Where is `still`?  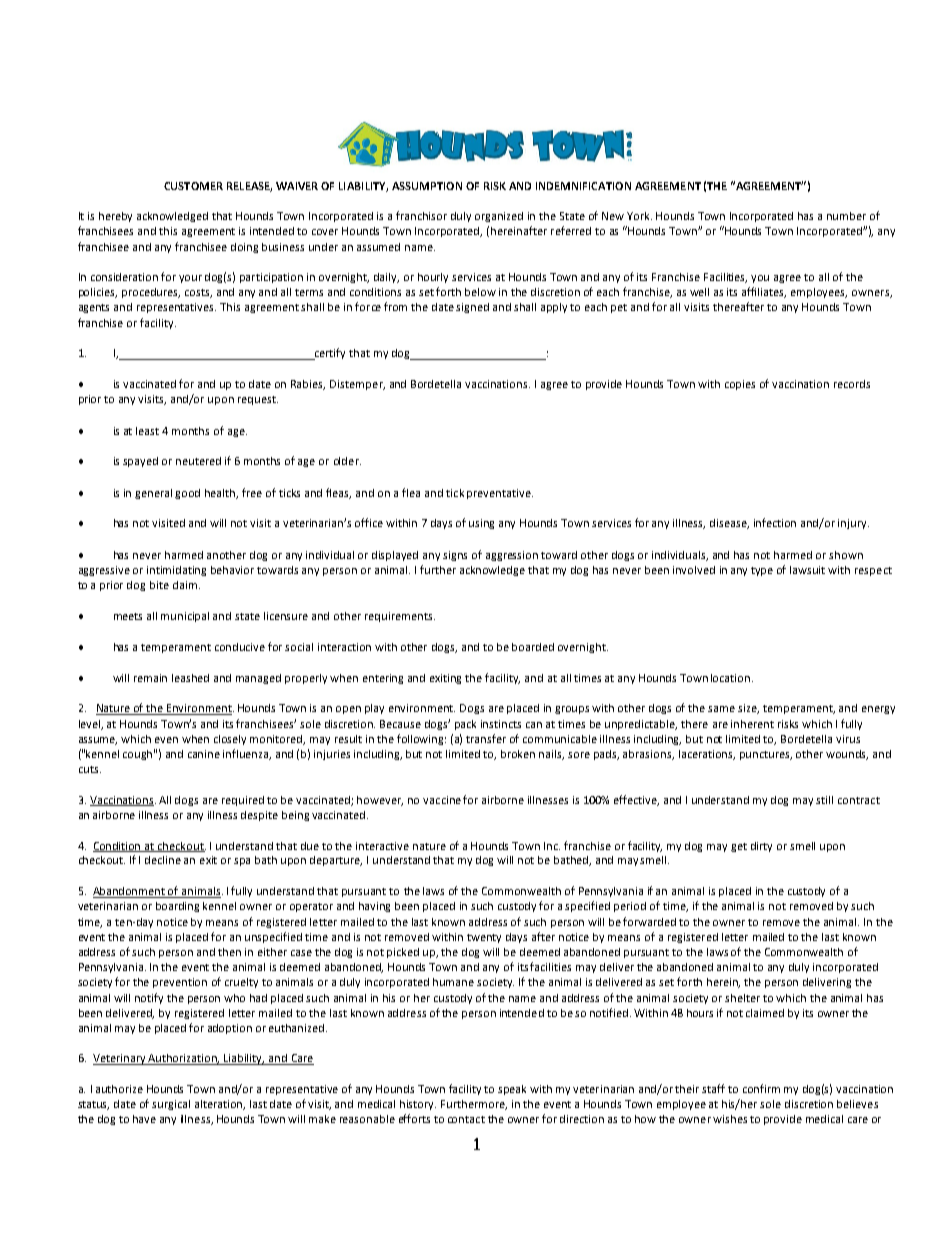 still is located at coordinates (824, 800).
